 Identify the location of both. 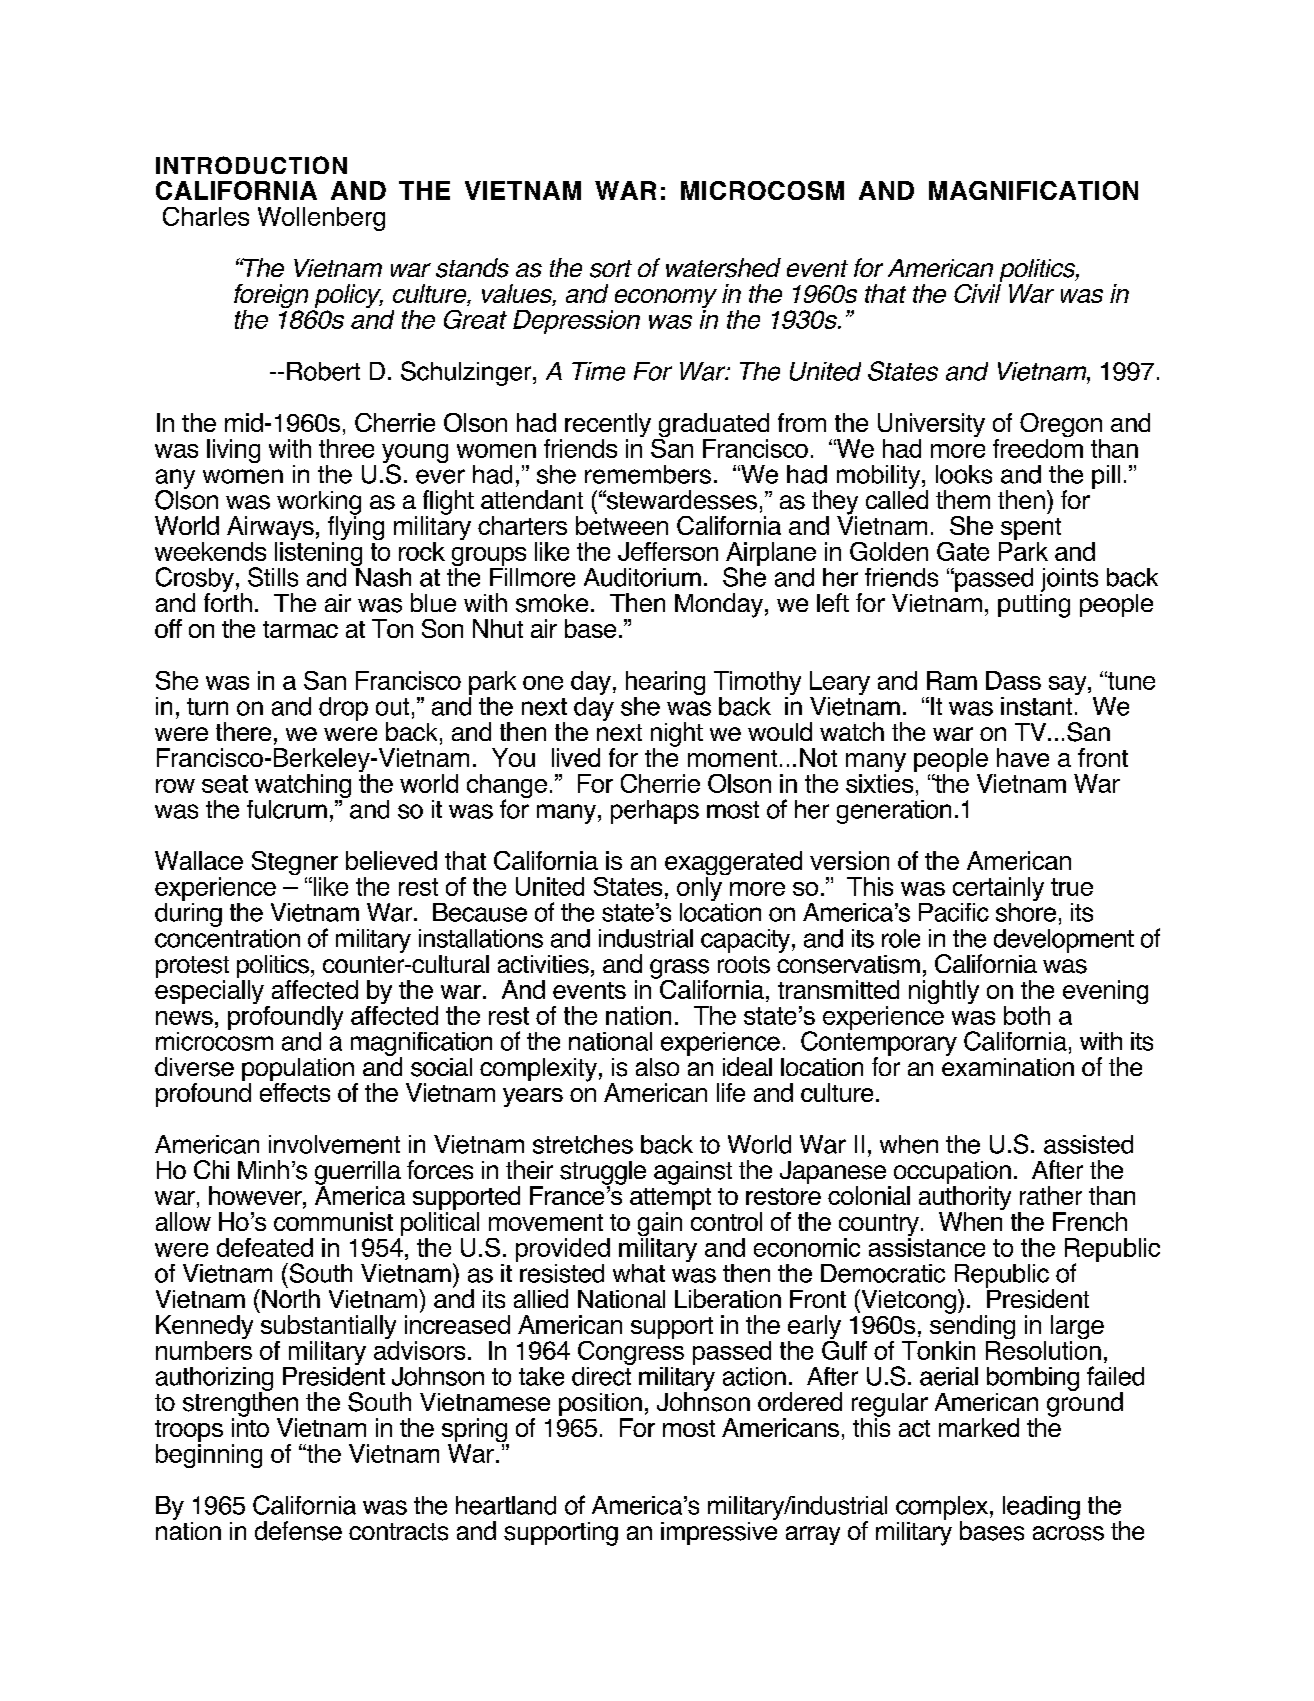
(1027, 1015).
